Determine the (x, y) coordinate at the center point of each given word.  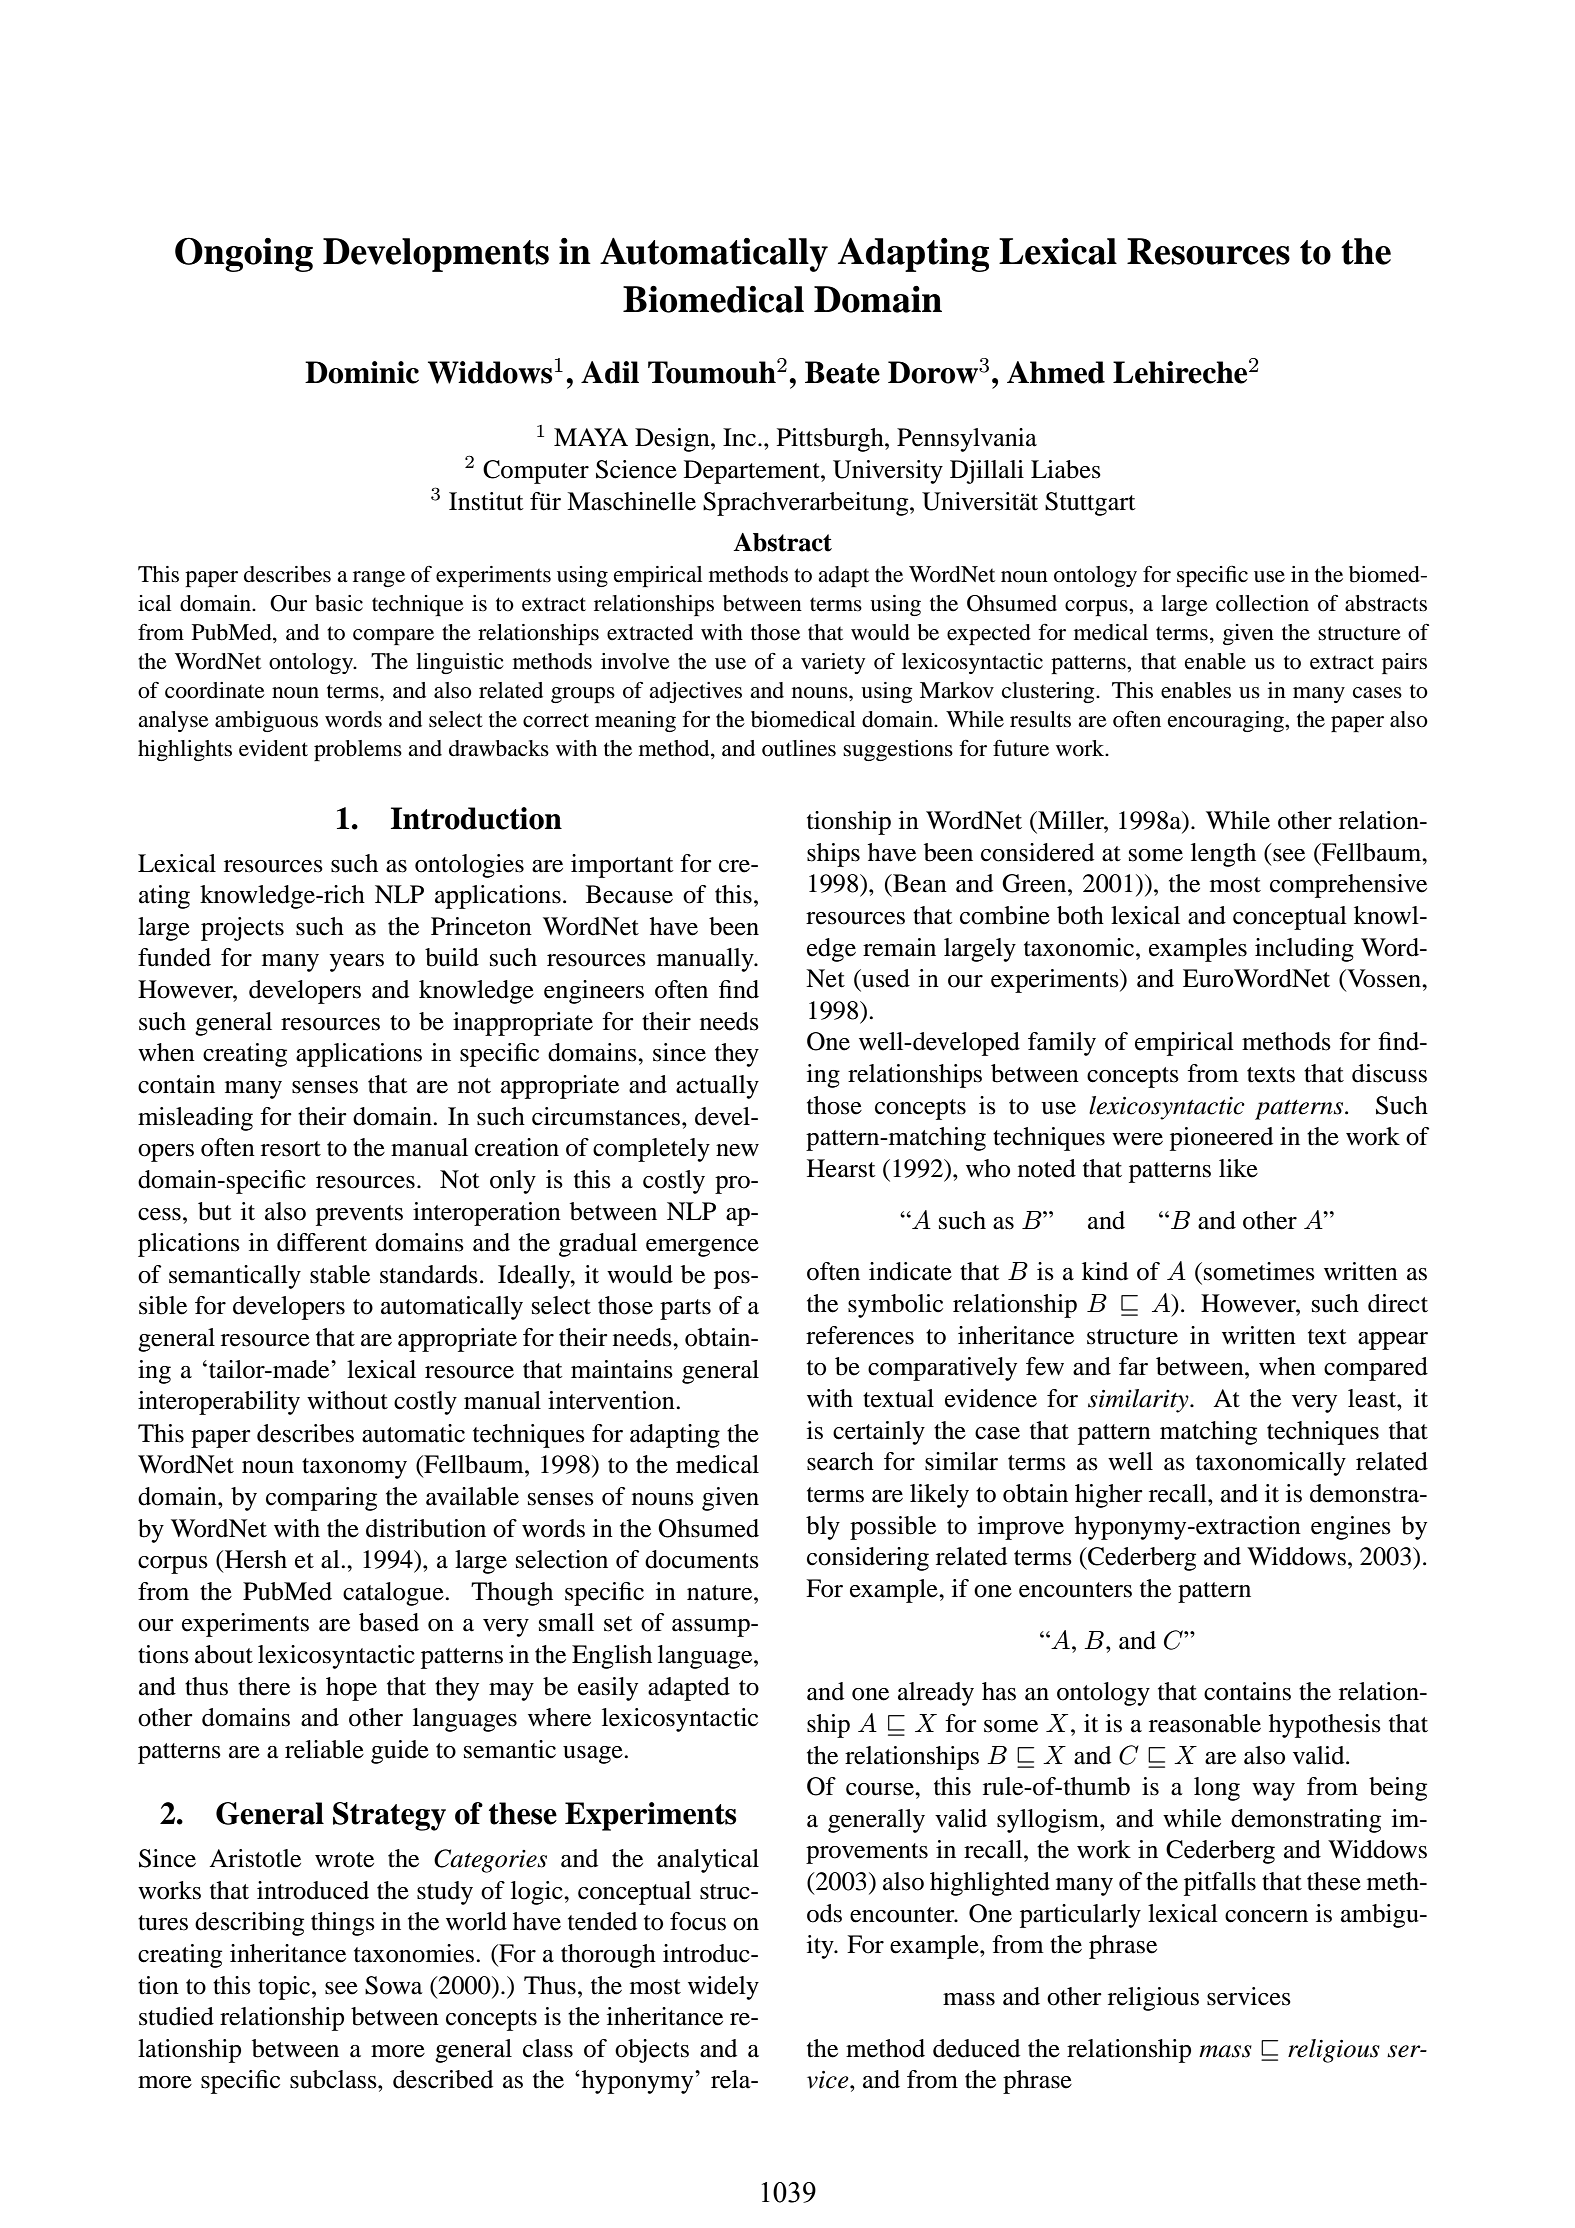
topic (285, 1988)
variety (833, 663)
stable (340, 1274)
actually (717, 1087)
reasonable (1205, 1723)
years (357, 963)
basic (339, 603)
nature (721, 1593)
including (1304, 950)
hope (351, 1689)
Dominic (362, 372)
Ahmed (1056, 372)
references (860, 1335)
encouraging (1227, 721)
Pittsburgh (831, 440)
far (1133, 1366)
